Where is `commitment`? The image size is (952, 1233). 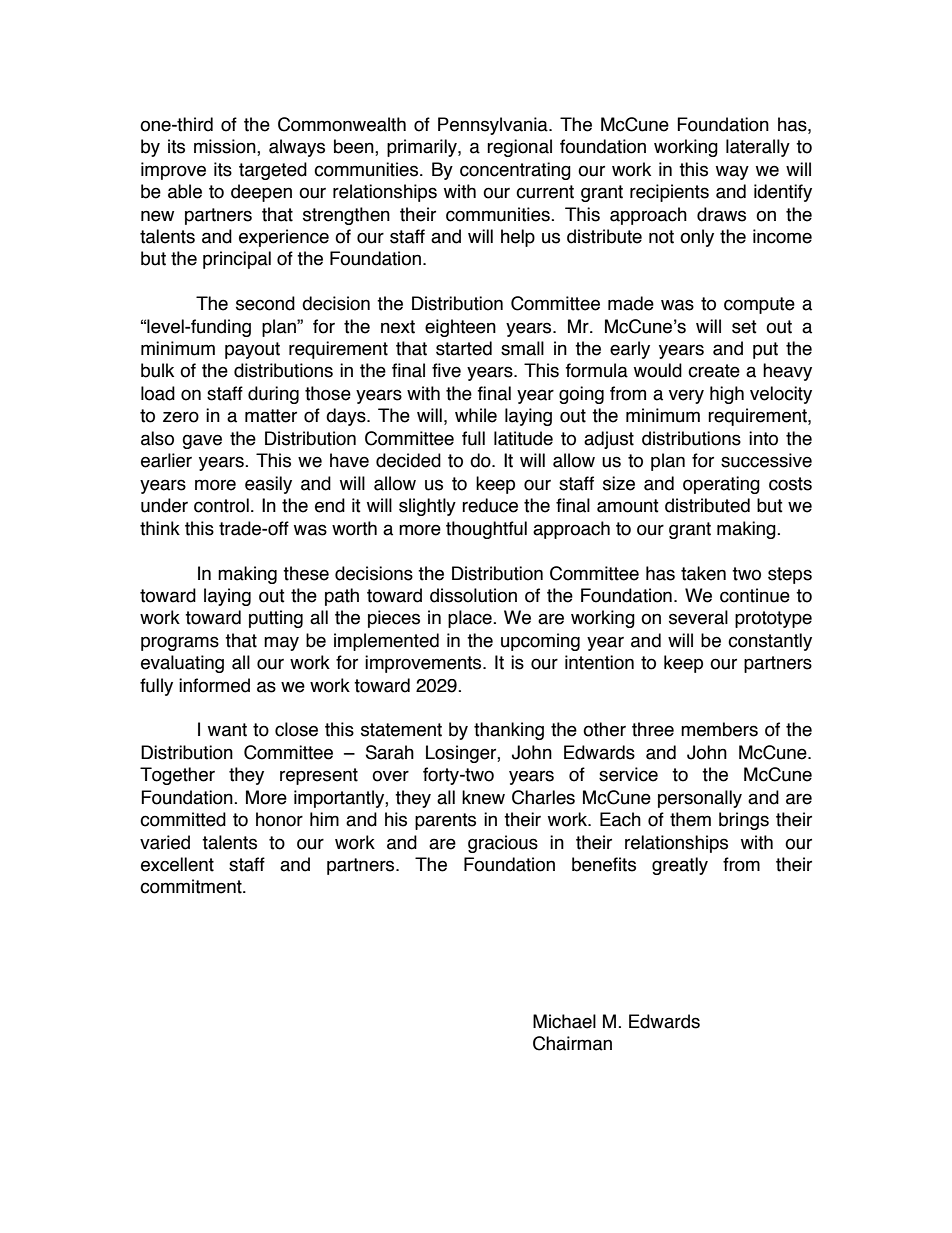 commitment is located at coordinates (192, 886).
